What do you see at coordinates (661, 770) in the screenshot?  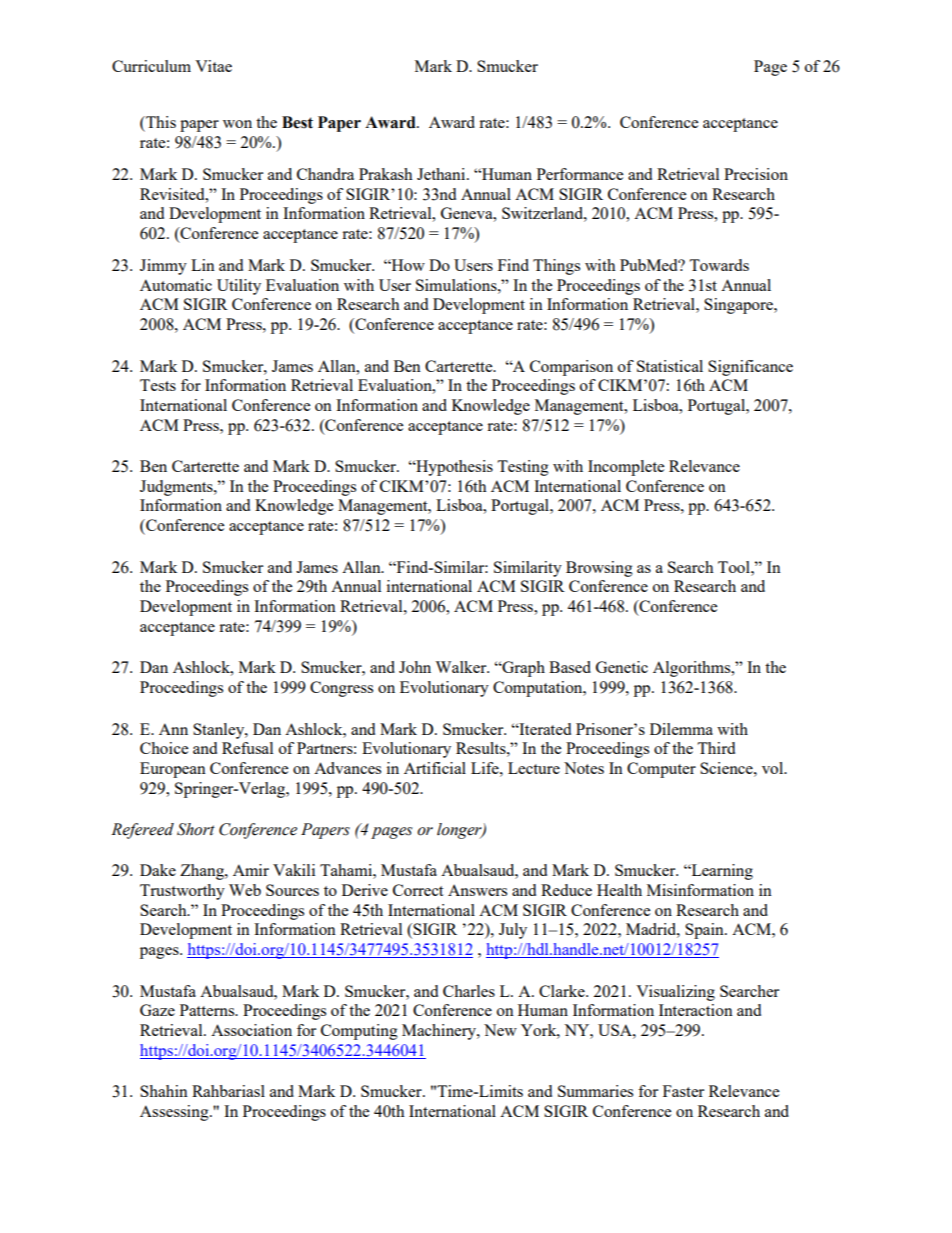 I see `Computer` at bounding box center [661, 770].
